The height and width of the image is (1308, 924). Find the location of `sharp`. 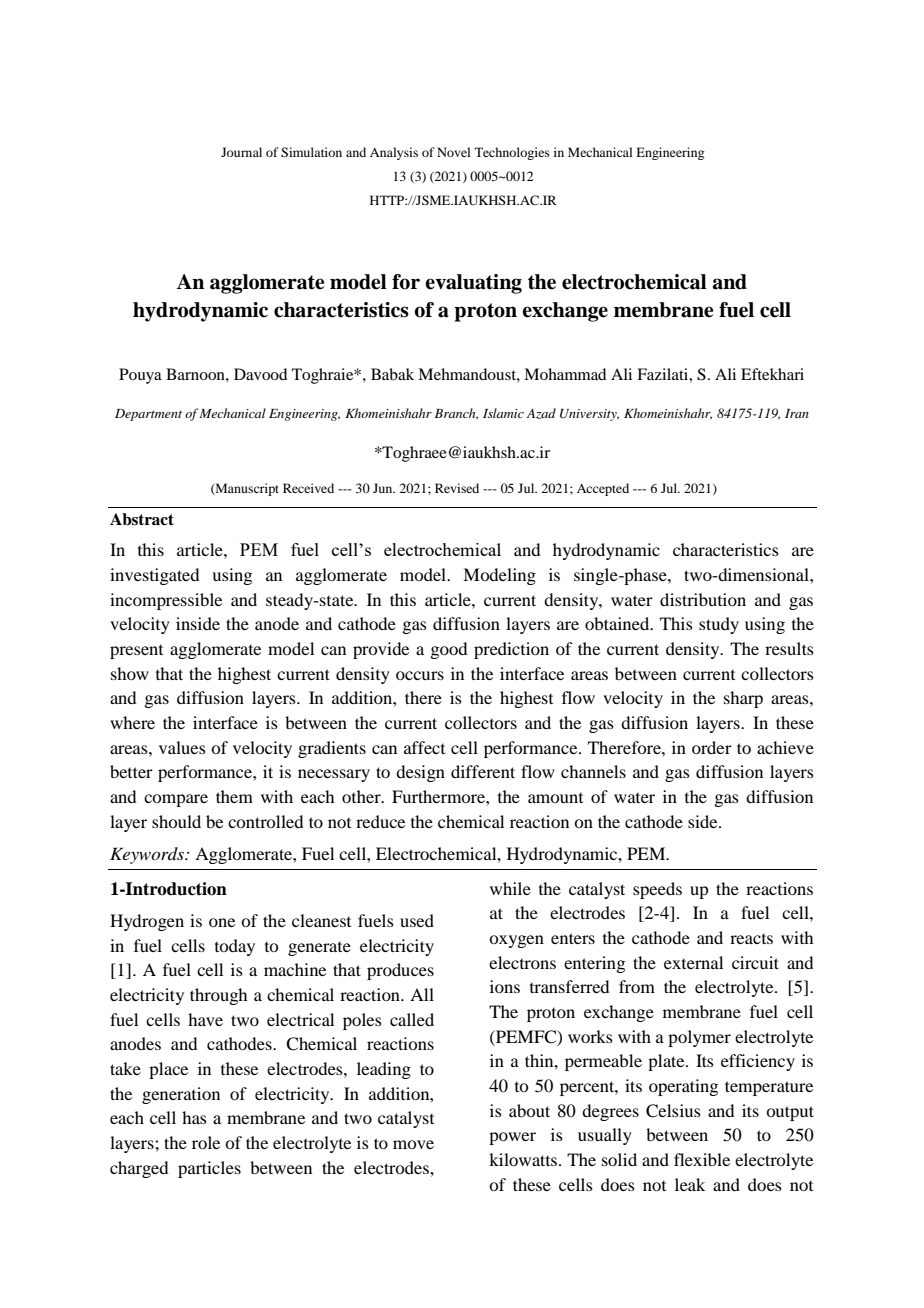

sharp is located at coordinates (743, 699).
